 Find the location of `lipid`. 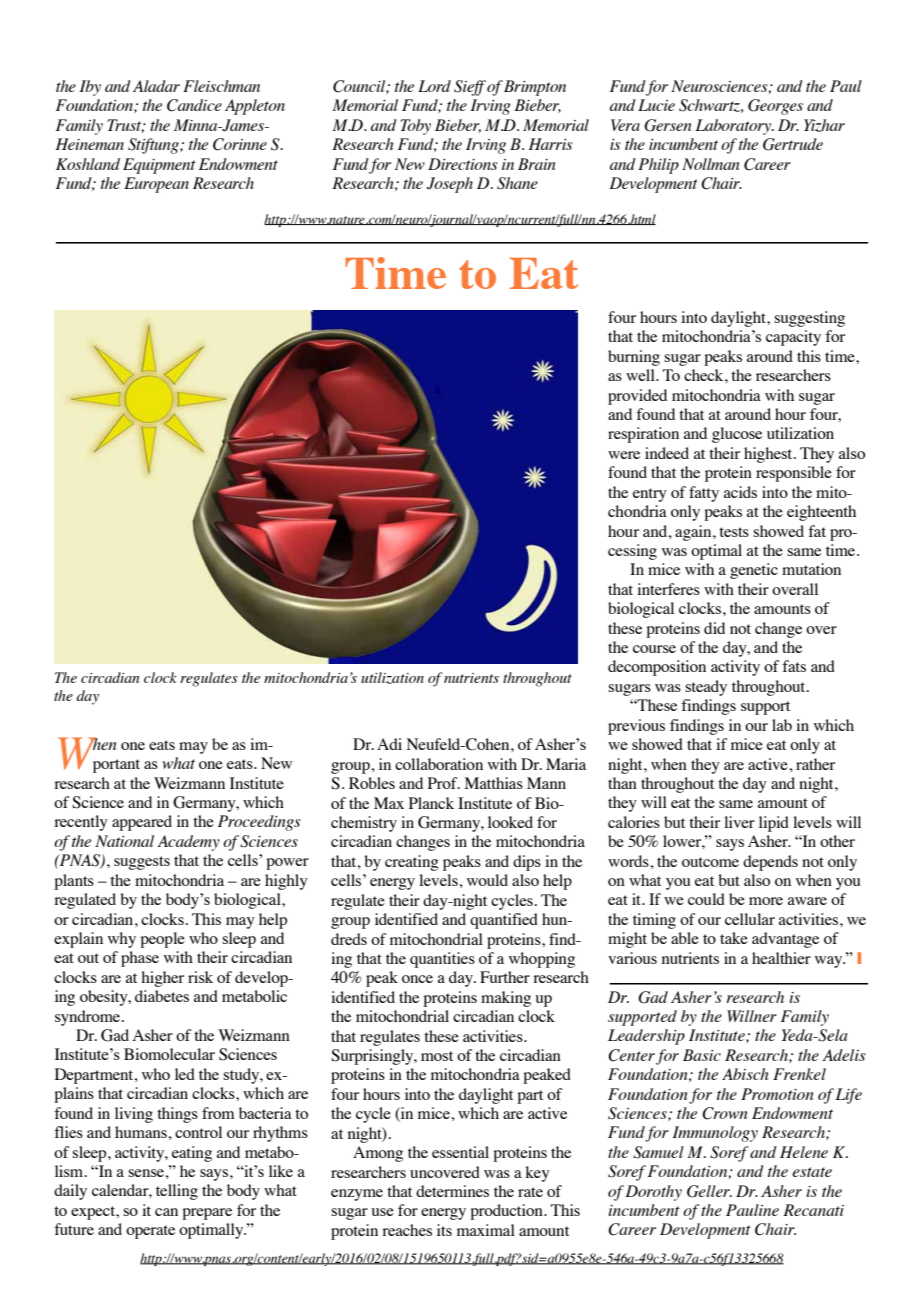

lipid is located at coordinates (774, 824).
